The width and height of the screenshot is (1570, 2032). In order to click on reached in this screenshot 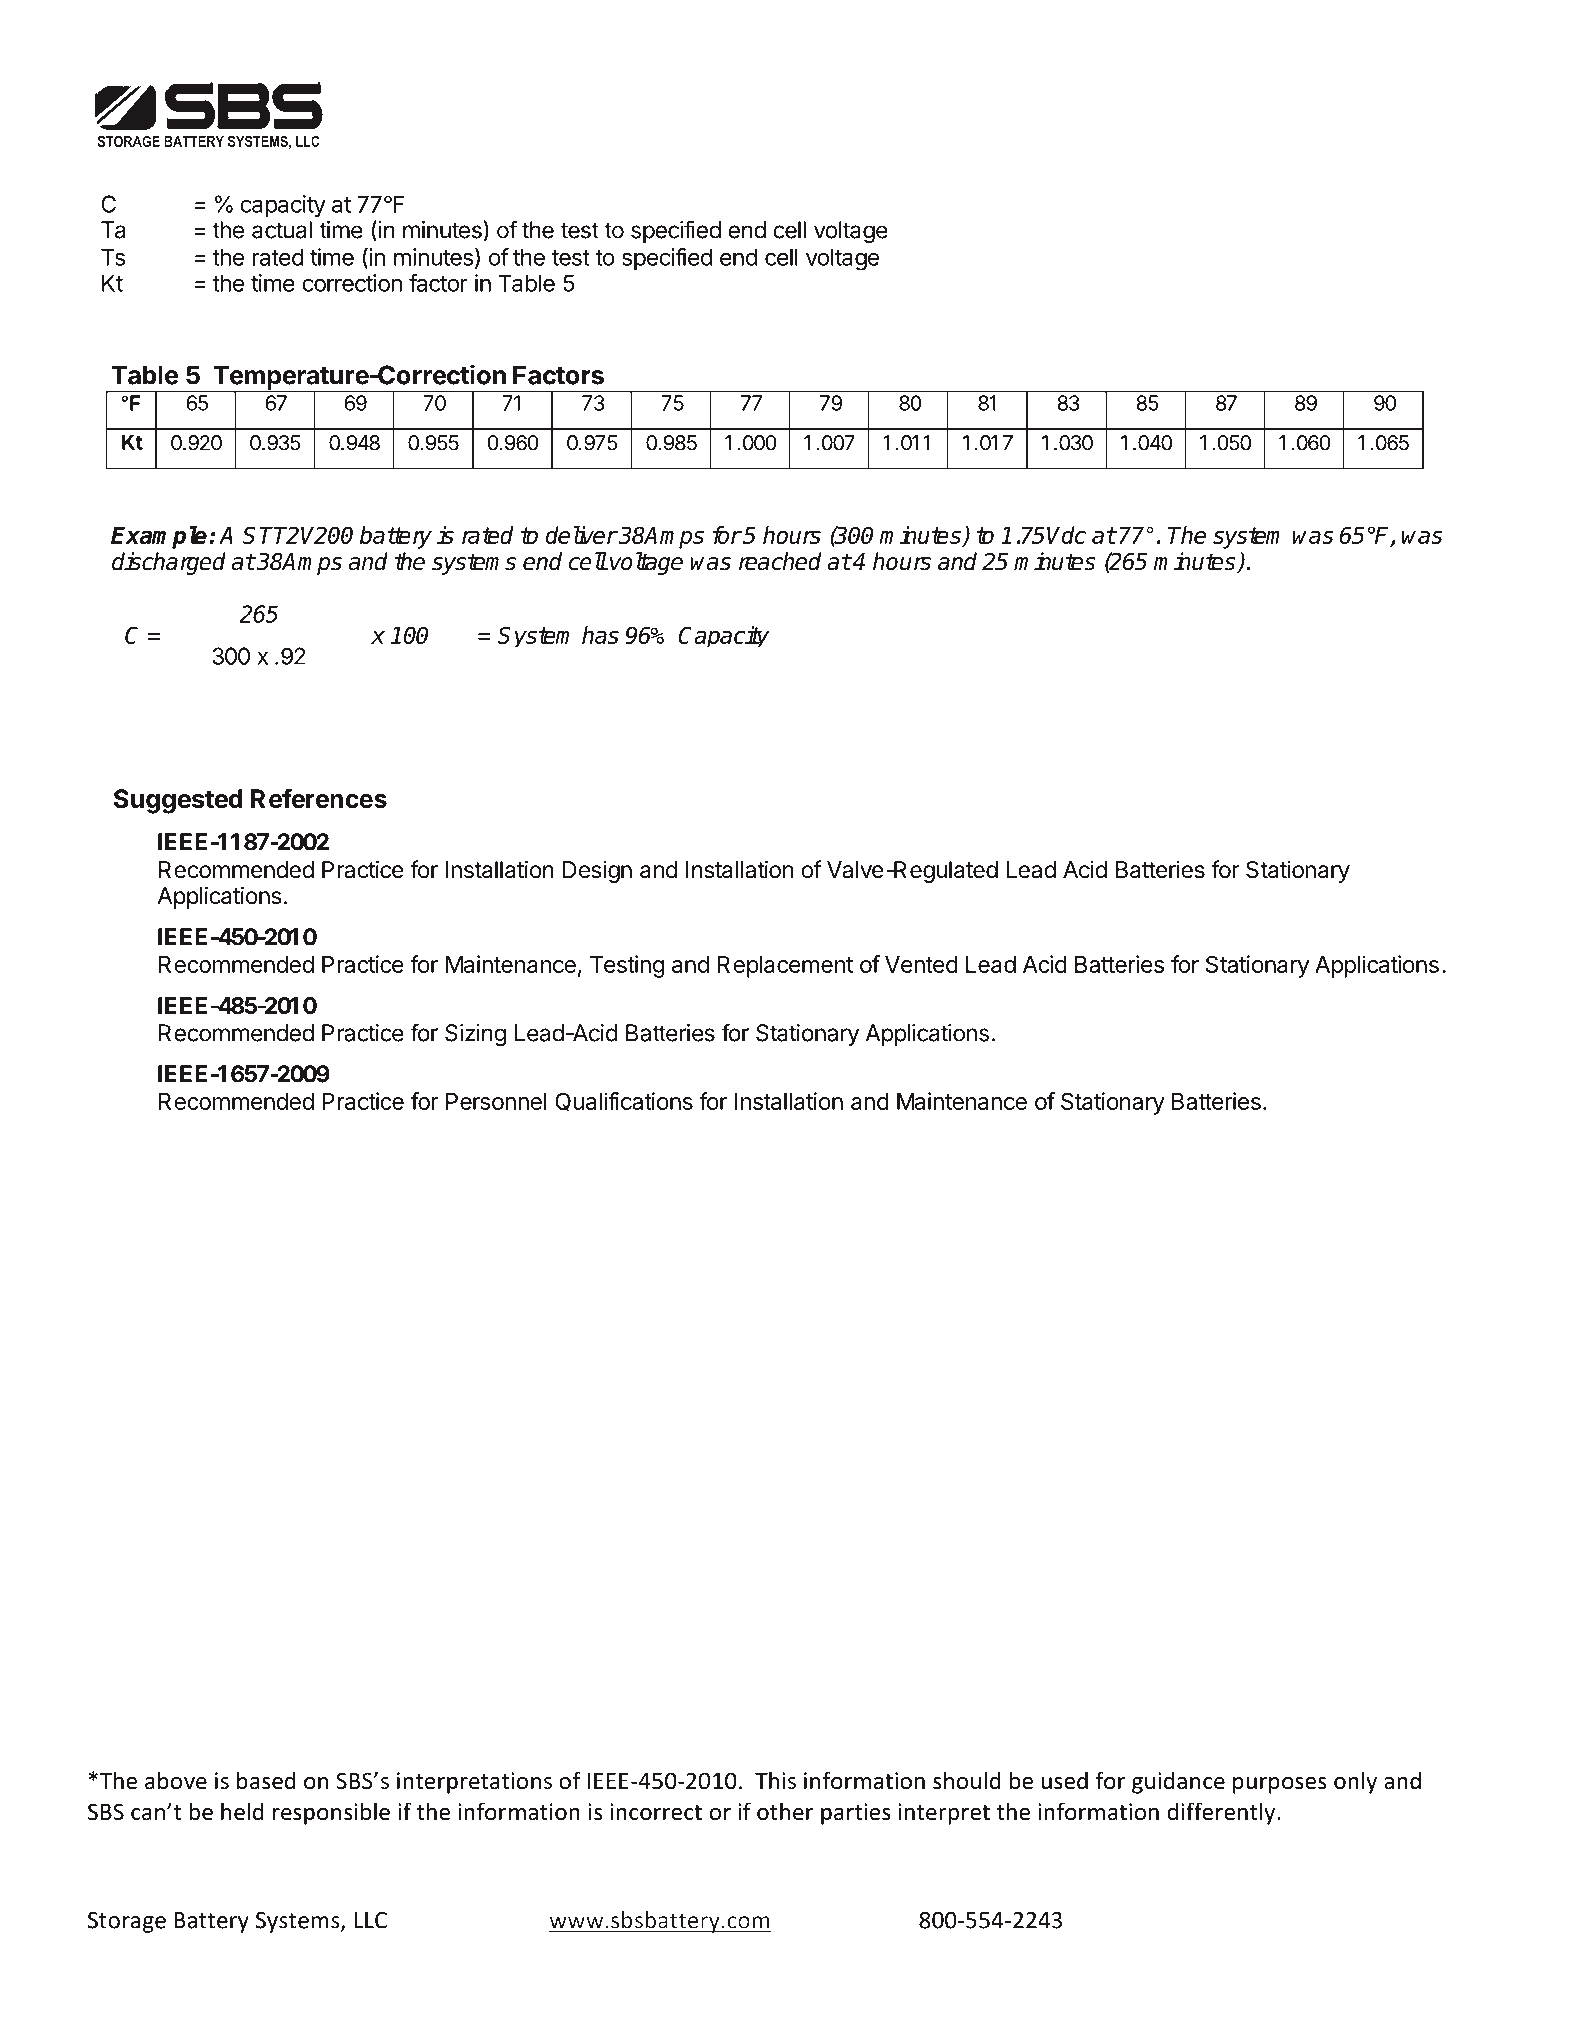, I will do `click(780, 561)`.
